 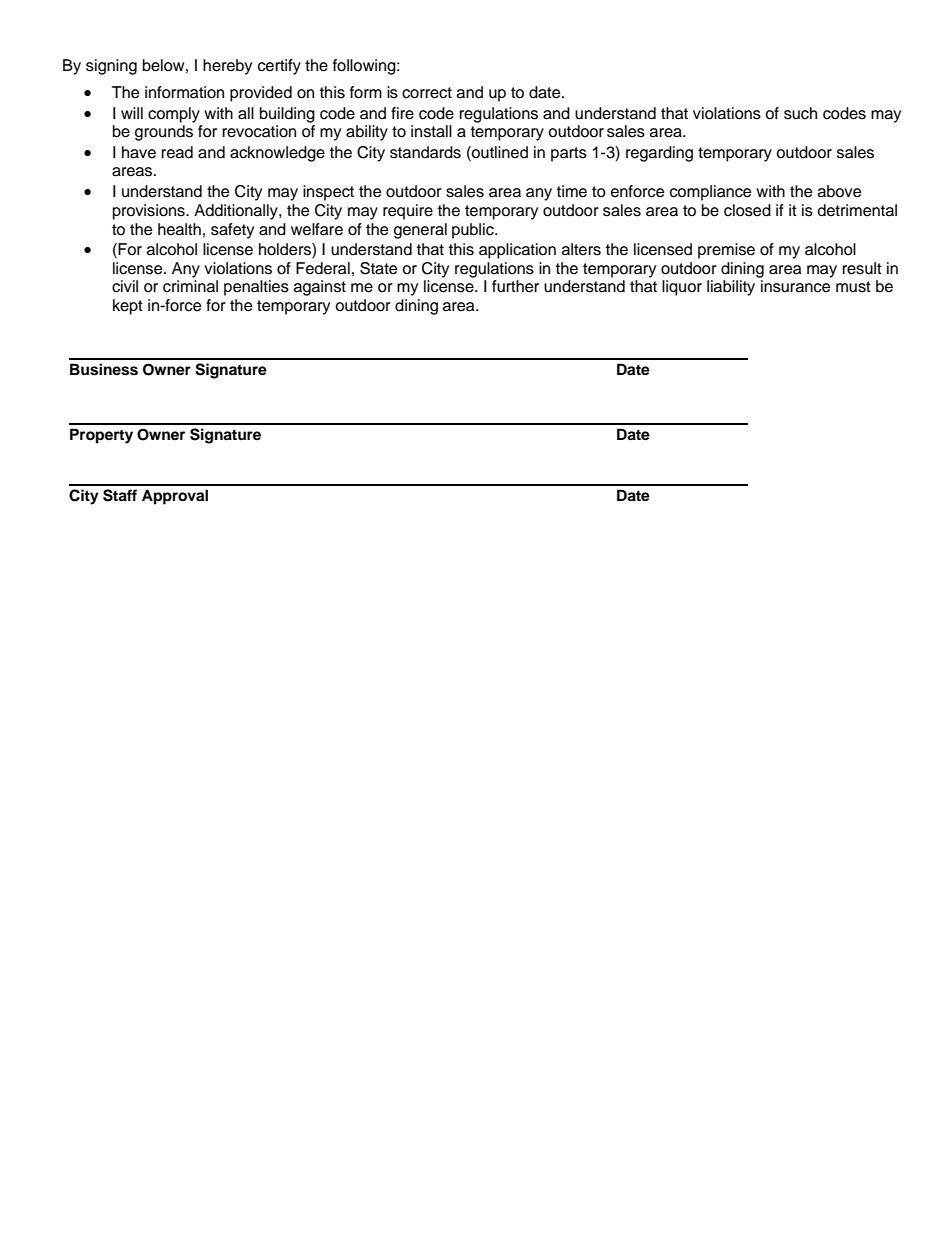 What do you see at coordinates (227, 67) in the screenshot?
I see `hereby` at bounding box center [227, 67].
